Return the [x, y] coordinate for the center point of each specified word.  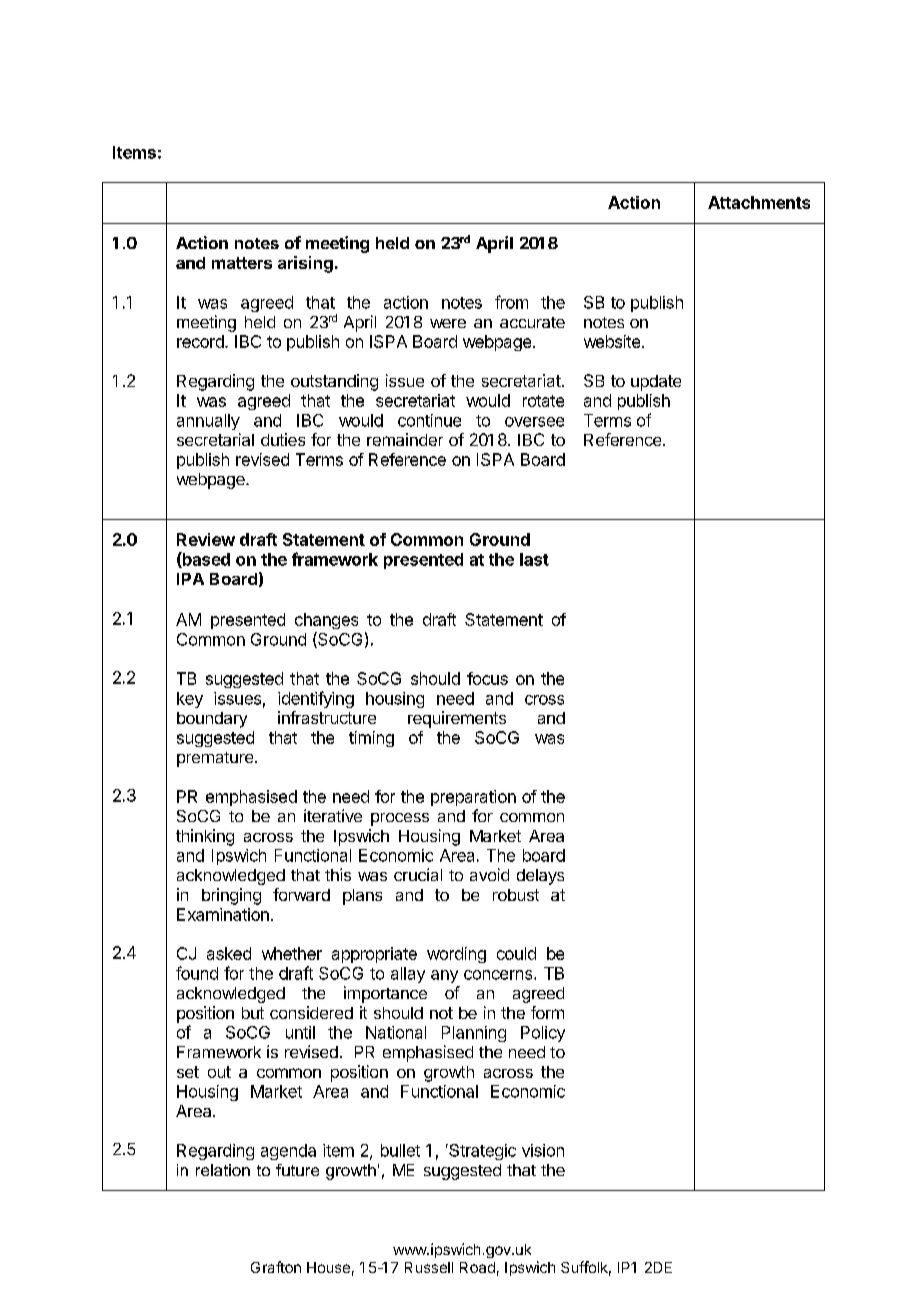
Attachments [759, 202]
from [511, 302]
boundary [212, 720]
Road [477, 1267]
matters [242, 263]
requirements [457, 719]
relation [223, 1170]
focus [487, 678]
